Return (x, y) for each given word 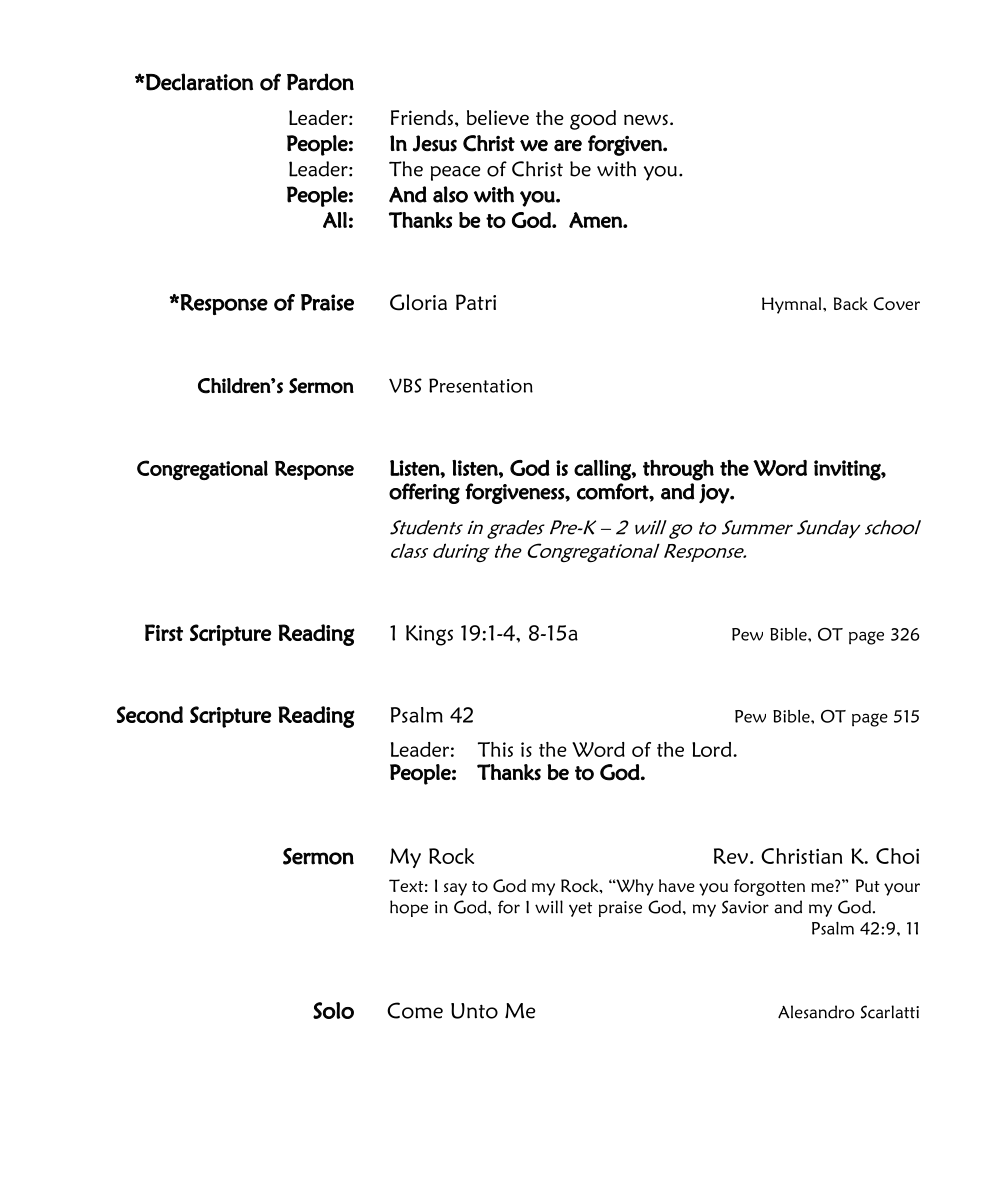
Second (150, 714)
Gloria (418, 302)
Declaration (198, 82)
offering (424, 493)
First (164, 632)
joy (715, 494)
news (646, 119)
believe (498, 117)
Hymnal (793, 305)
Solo (333, 1010)
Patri (476, 302)
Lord (713, 749)
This (495, 749)
